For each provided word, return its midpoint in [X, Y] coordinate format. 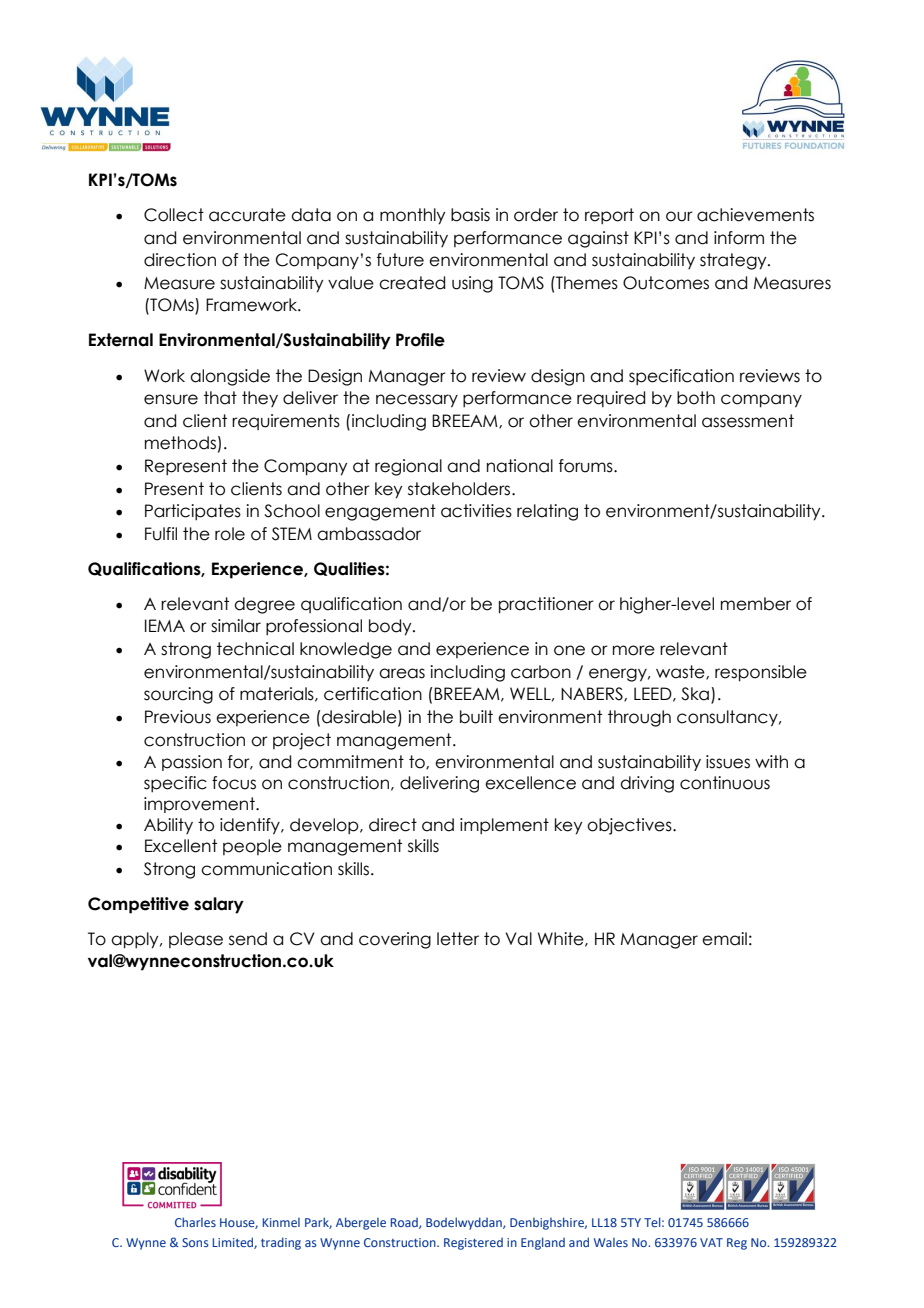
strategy [734, 261]
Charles [195, 1222]
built [476, 717]
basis [470, 215]
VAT [711, 1242]
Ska [695, 694]
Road [405, 1223]
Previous [178, 717]
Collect [174, 215]
